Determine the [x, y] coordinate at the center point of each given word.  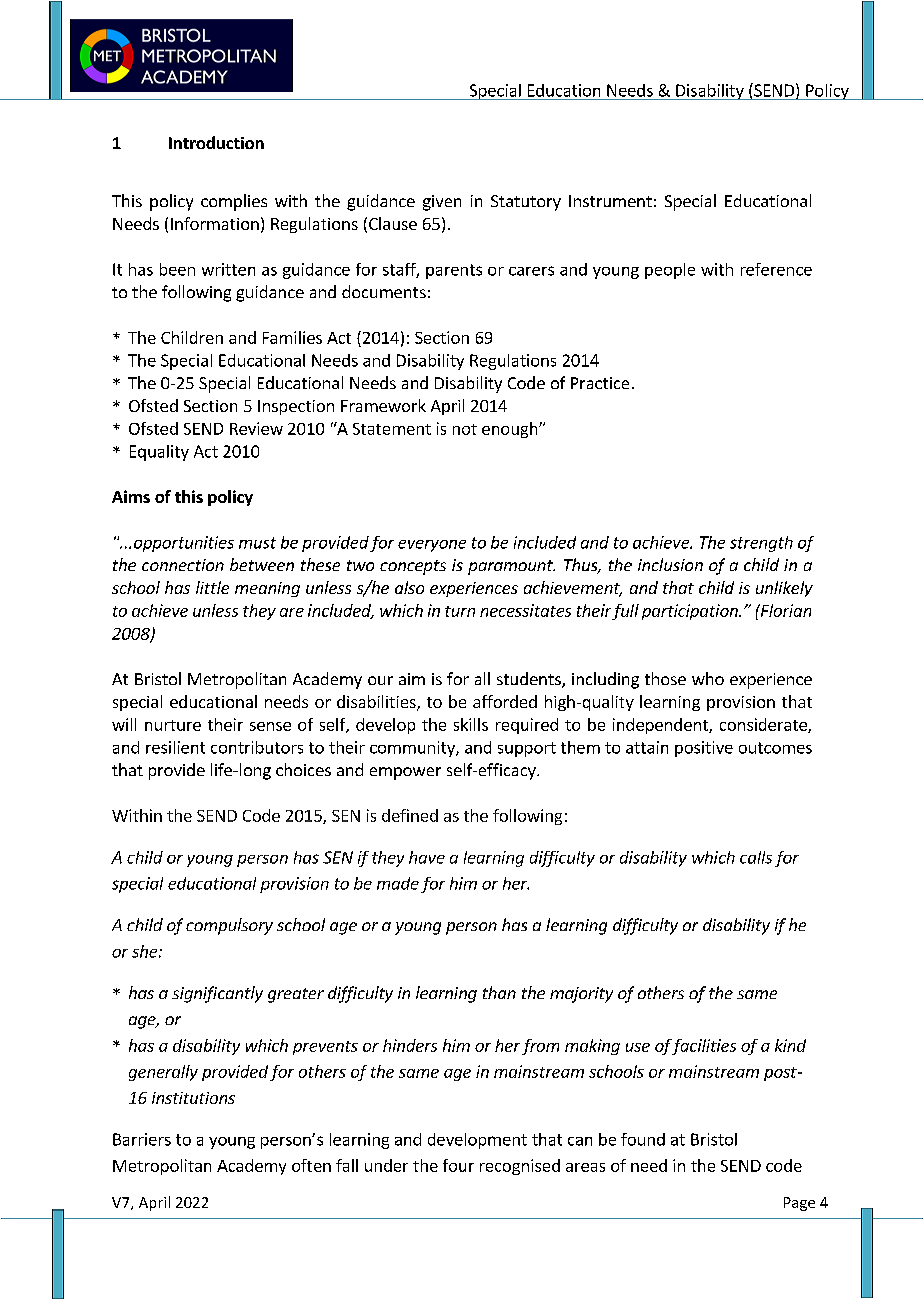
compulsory [229, 926]
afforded [505, 701]
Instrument [610, 201]
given [442, 203]
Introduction [216, 142]
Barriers [142, 1139]
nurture [173, 725]
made [398, 883]
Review [256, 428]
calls [756, 857]
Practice [600, 383]
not [465, 429]
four [458, 1165]
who [708, 678]
